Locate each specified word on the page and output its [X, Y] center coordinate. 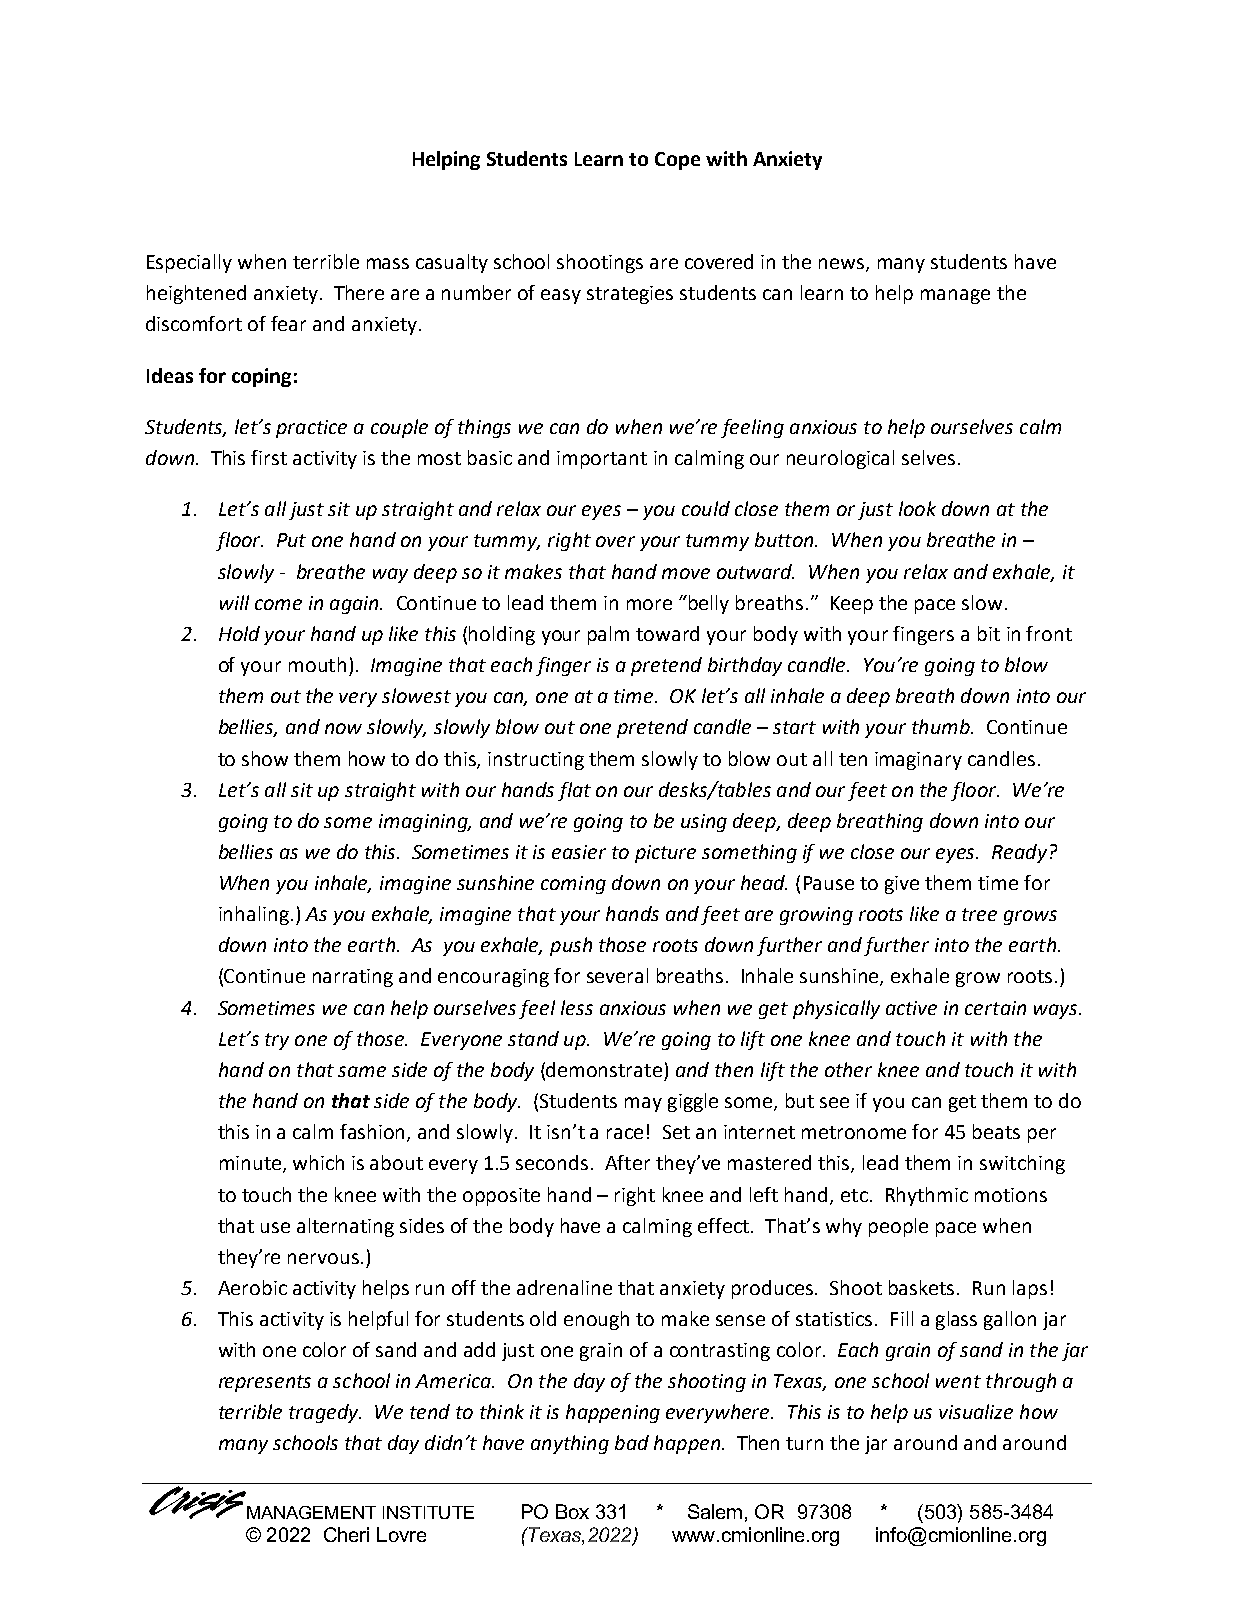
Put [291, 540]
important [602, 460]
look [917, 508]
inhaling [254, 915]
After [627, 1162]
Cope [677, 161]
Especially [189, 263]
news [843, 265]
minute [252, 1164]
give [902, 885]
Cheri [346, 1534]
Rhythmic [927, 1196]
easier [579, 852]
